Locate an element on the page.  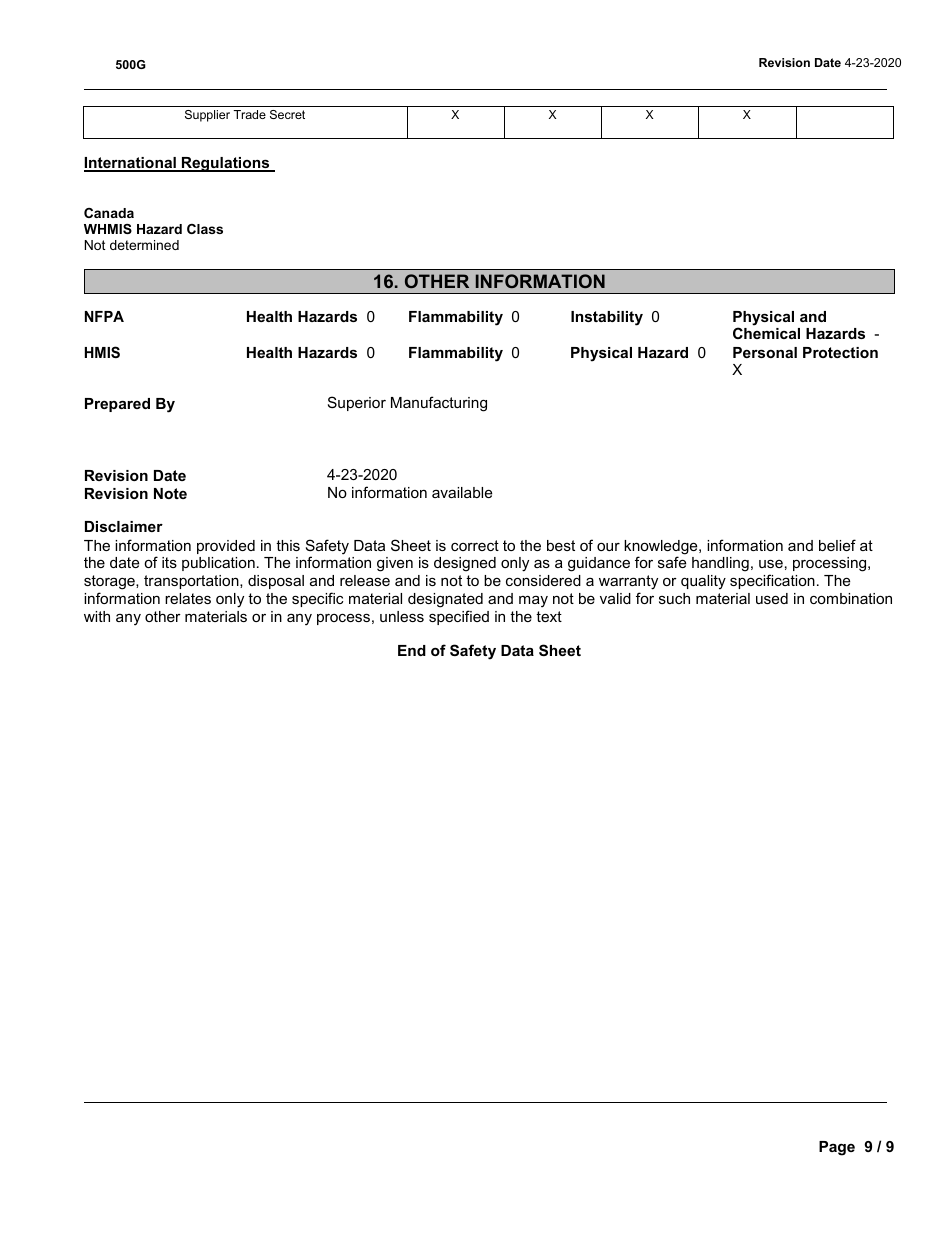
End is located at coordinates (412, 650).
